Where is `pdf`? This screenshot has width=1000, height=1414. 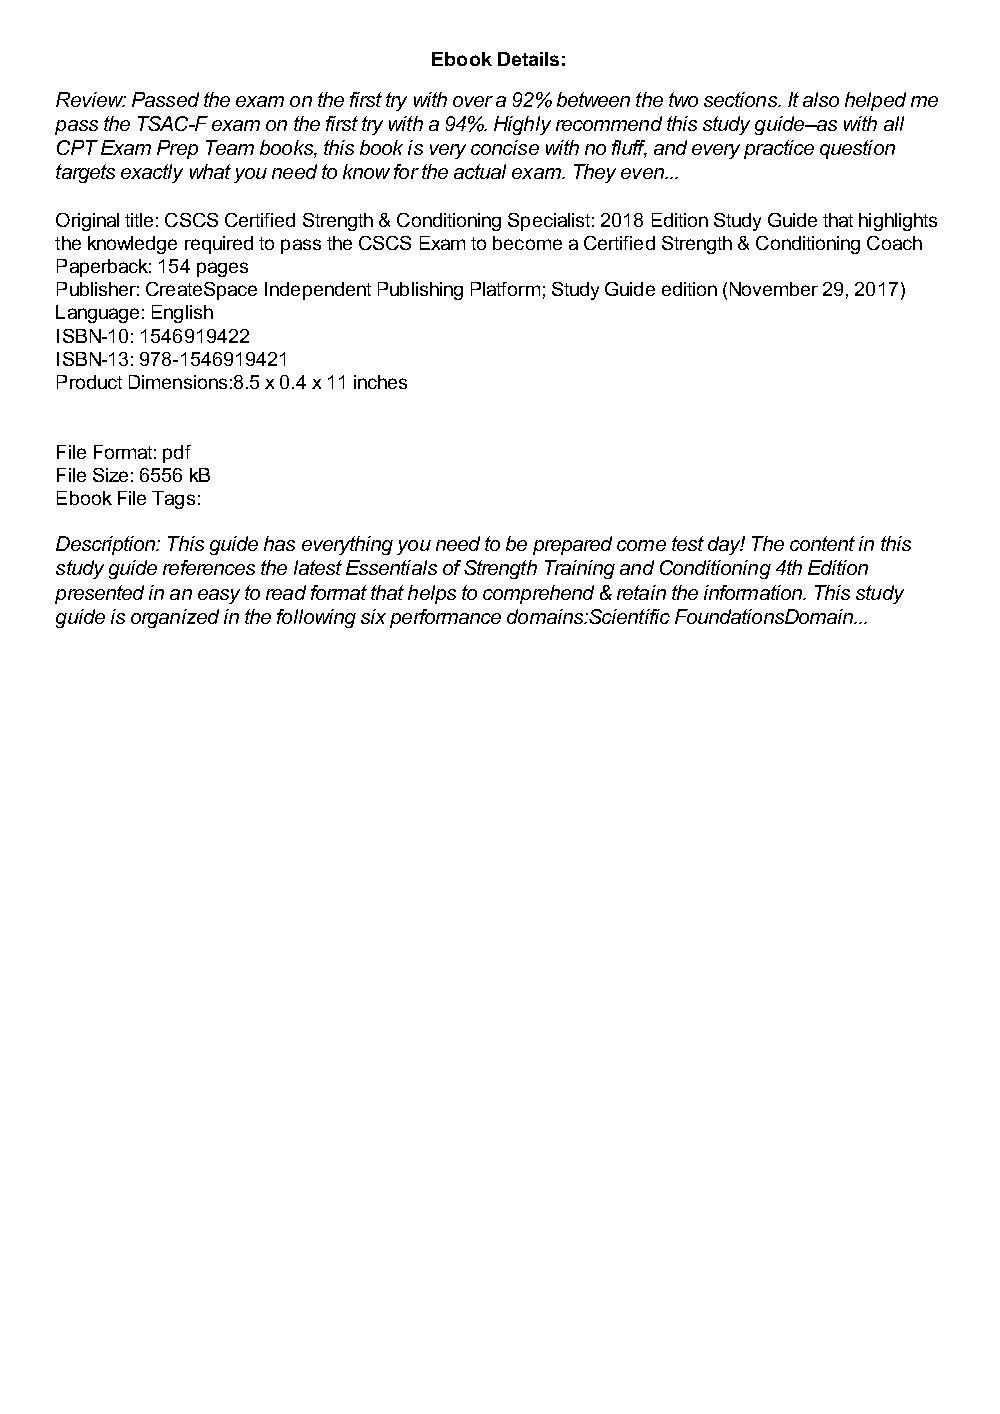 pdf is located at coordinates (177, 454).
